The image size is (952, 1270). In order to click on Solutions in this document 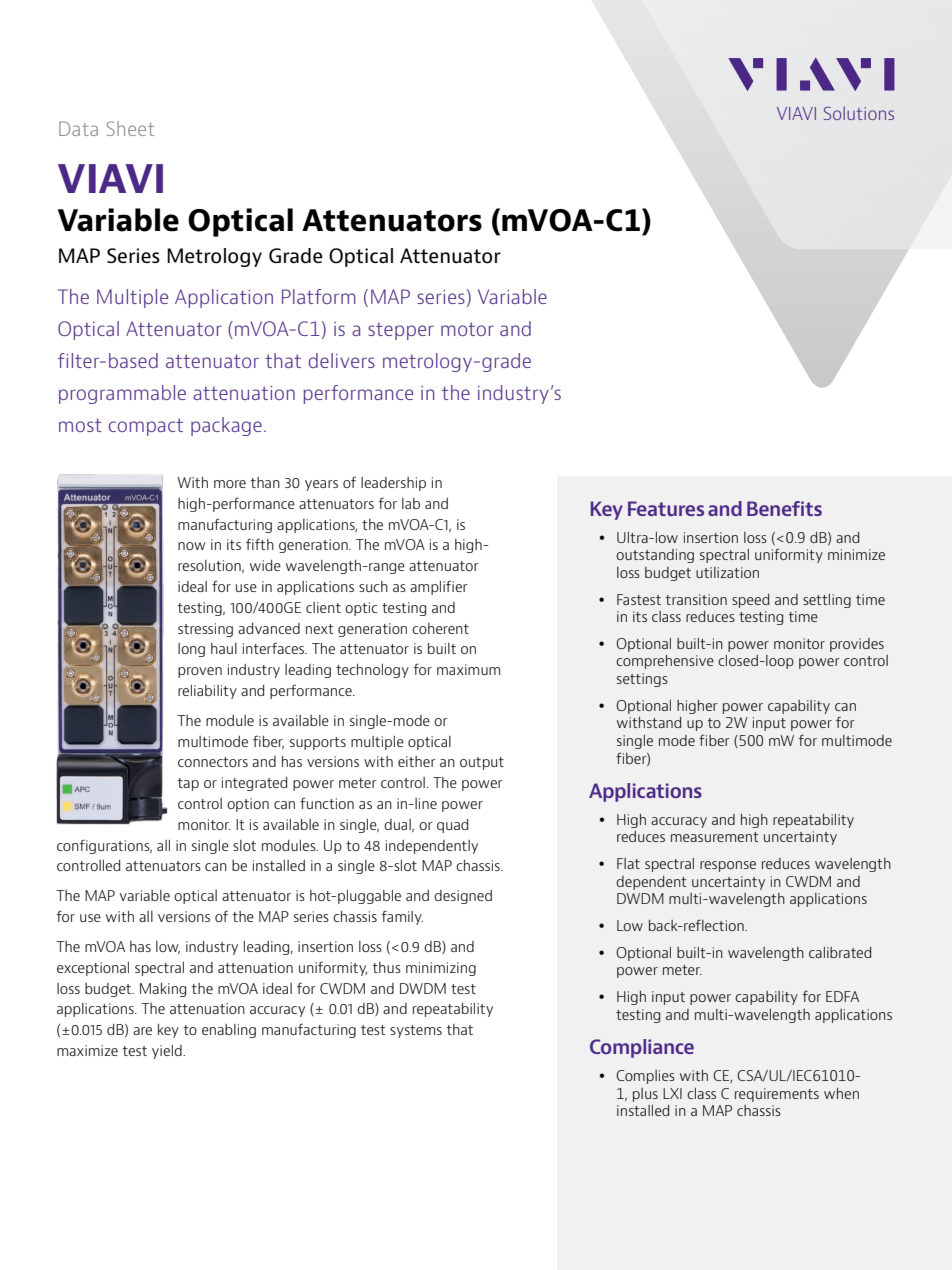, I will do `click(859, 113)`.
